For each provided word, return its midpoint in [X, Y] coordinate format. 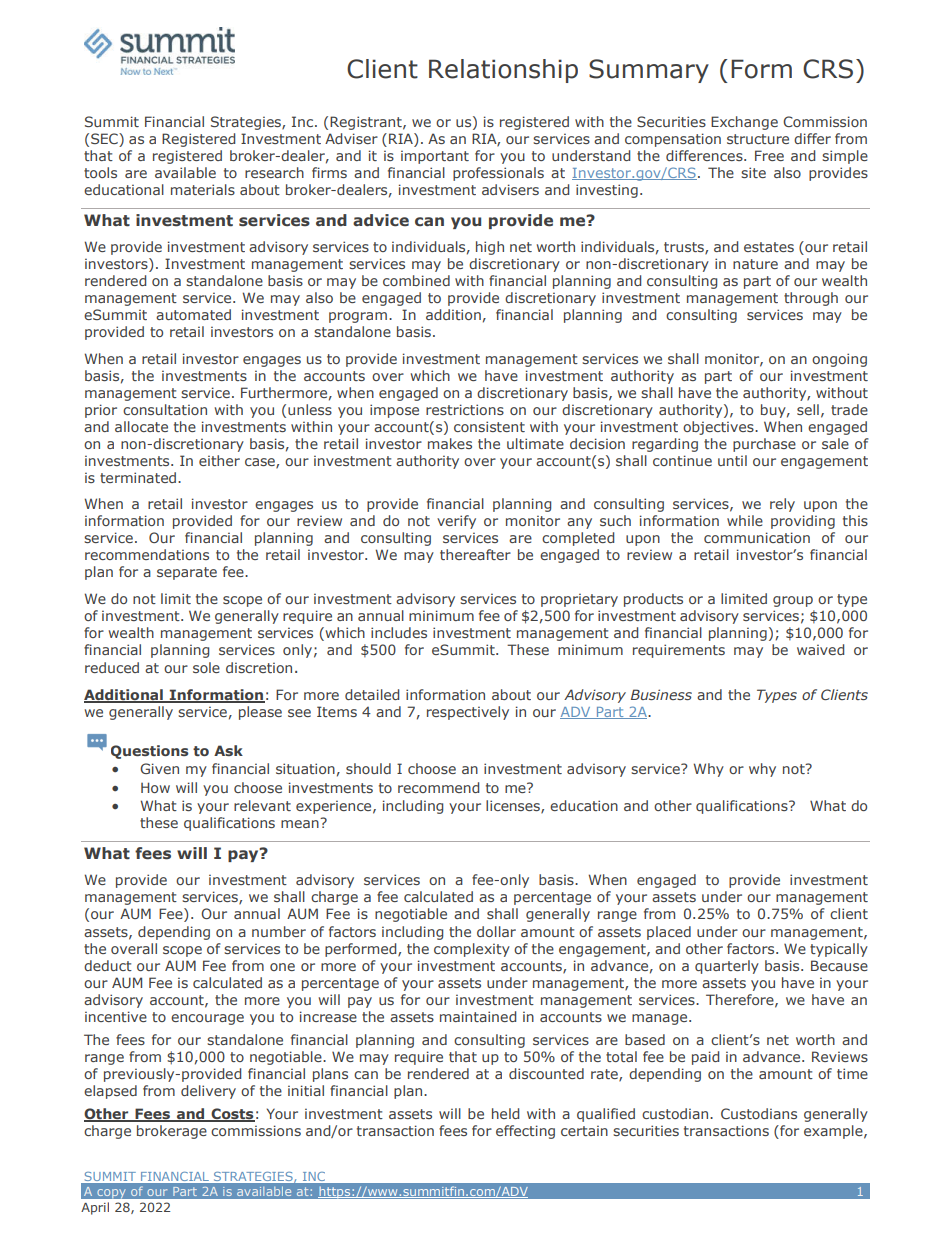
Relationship [503, 71]
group [793, 601]
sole [206, 667]
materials [203, 189]
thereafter [475, 554]
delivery [208, 1092]
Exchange [744, 123]
